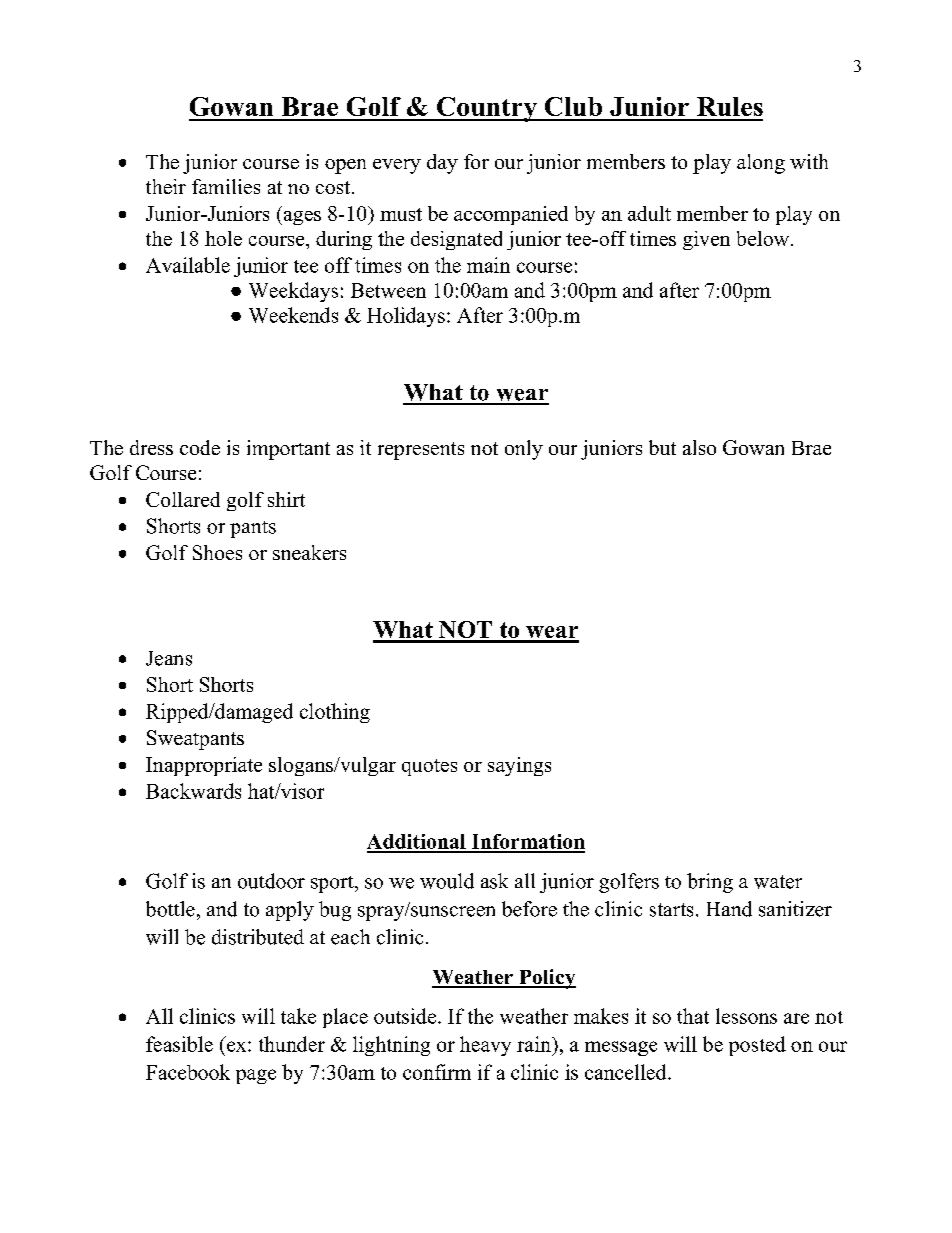 This image has height=1233, width=952. Describe the element at coordinates (761, 164) in the image. I see `along` at that location.
